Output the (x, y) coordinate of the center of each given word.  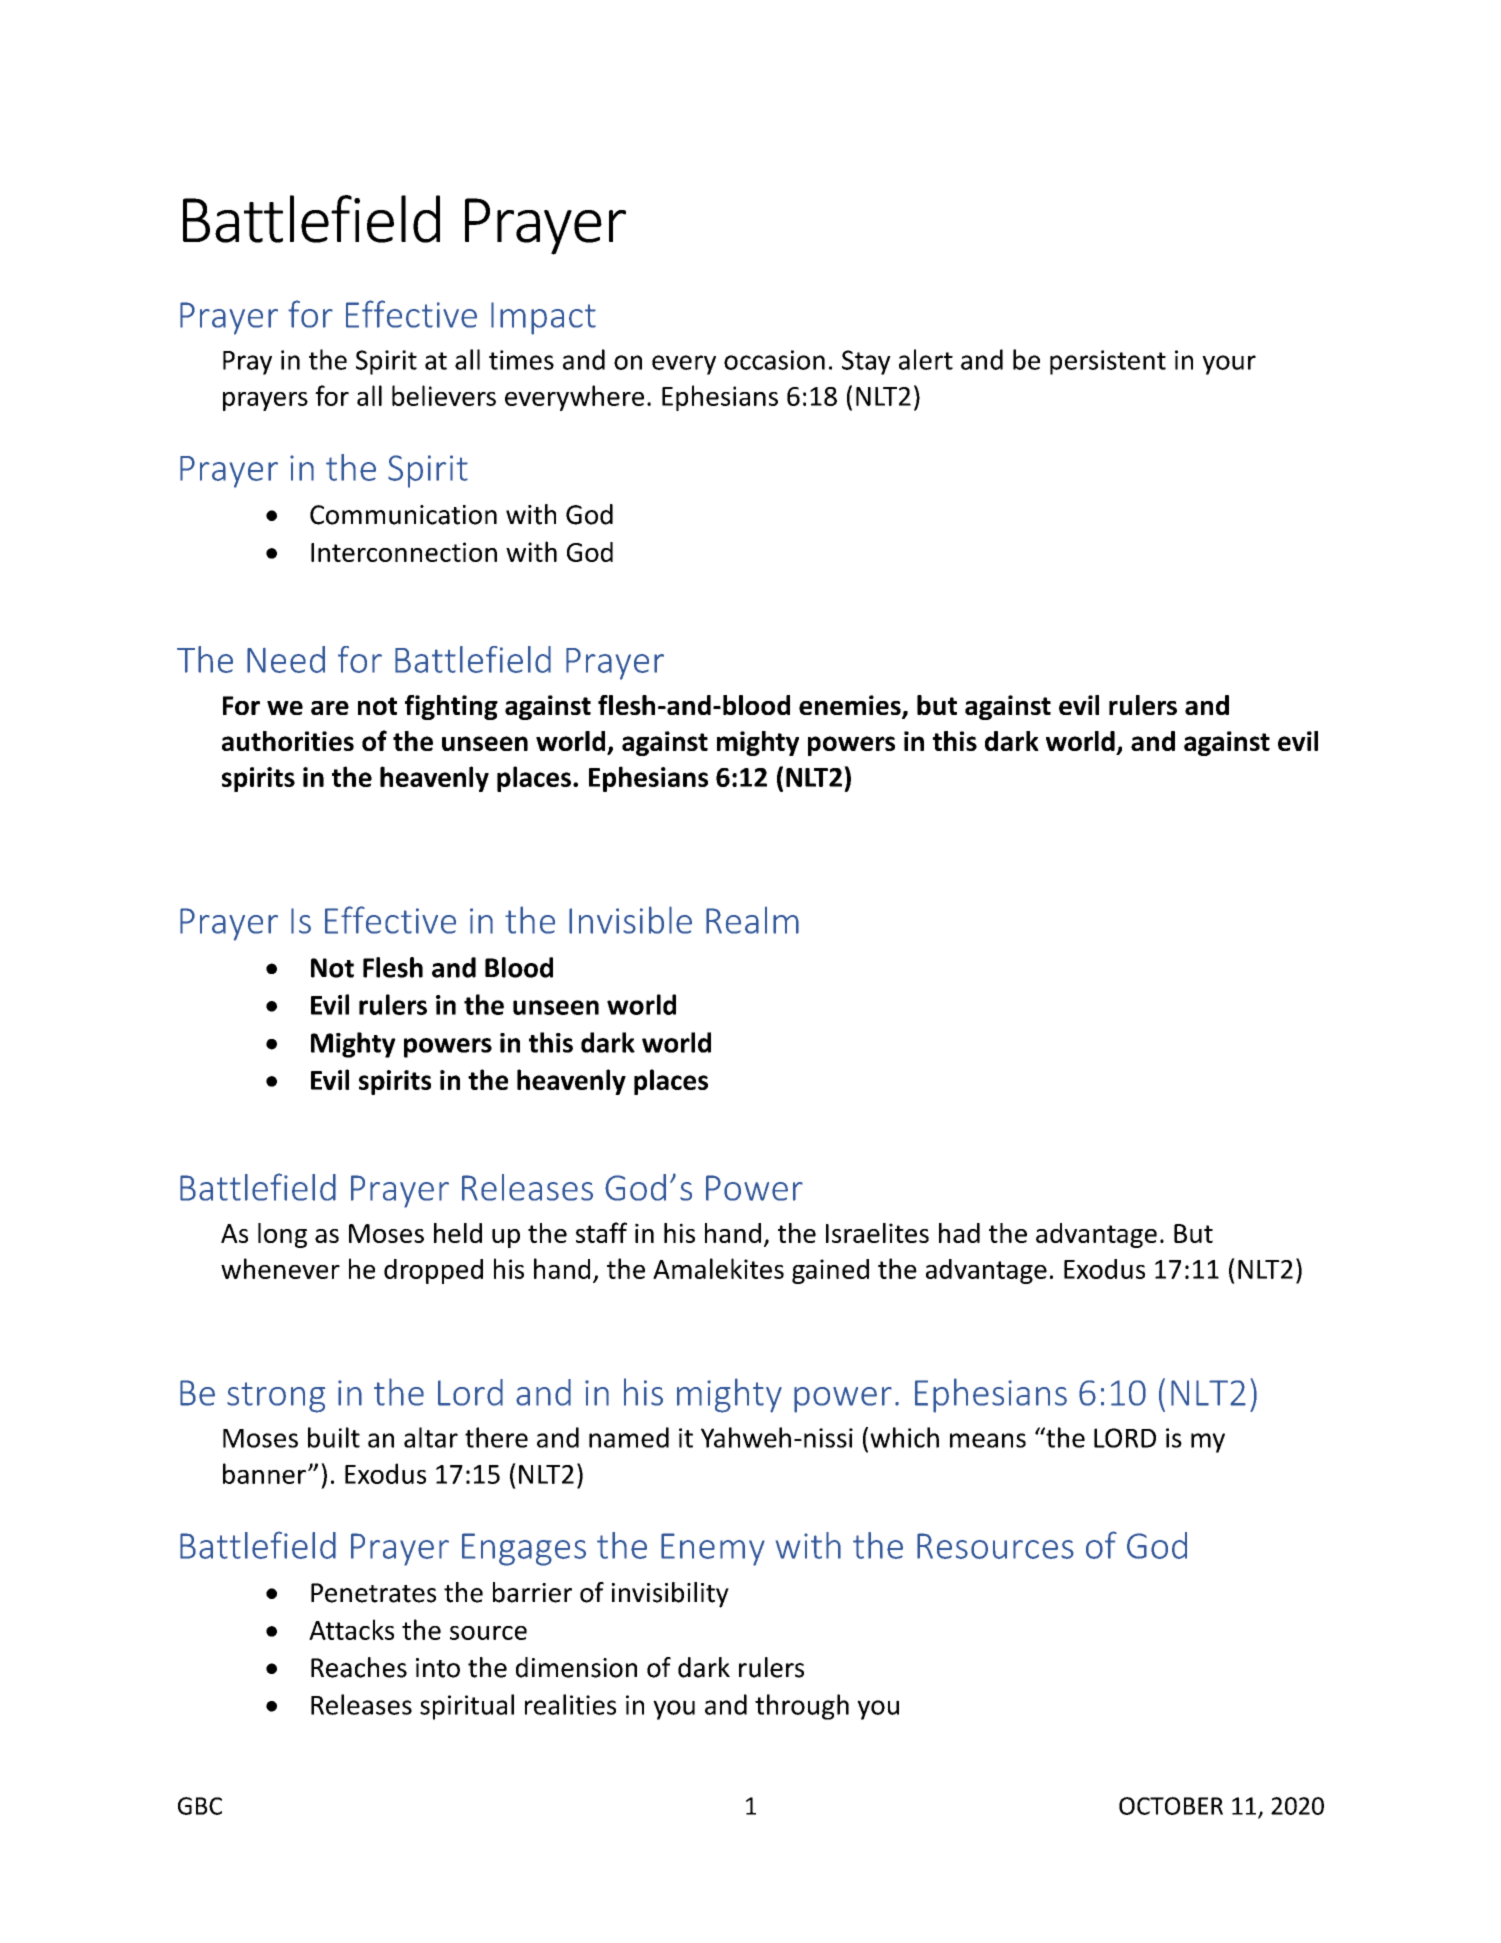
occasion (774, 360)
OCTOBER (1171, 1806)
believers (444, 395)
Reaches (359, 1667)
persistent (1108, 362)
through (802, 1707)
